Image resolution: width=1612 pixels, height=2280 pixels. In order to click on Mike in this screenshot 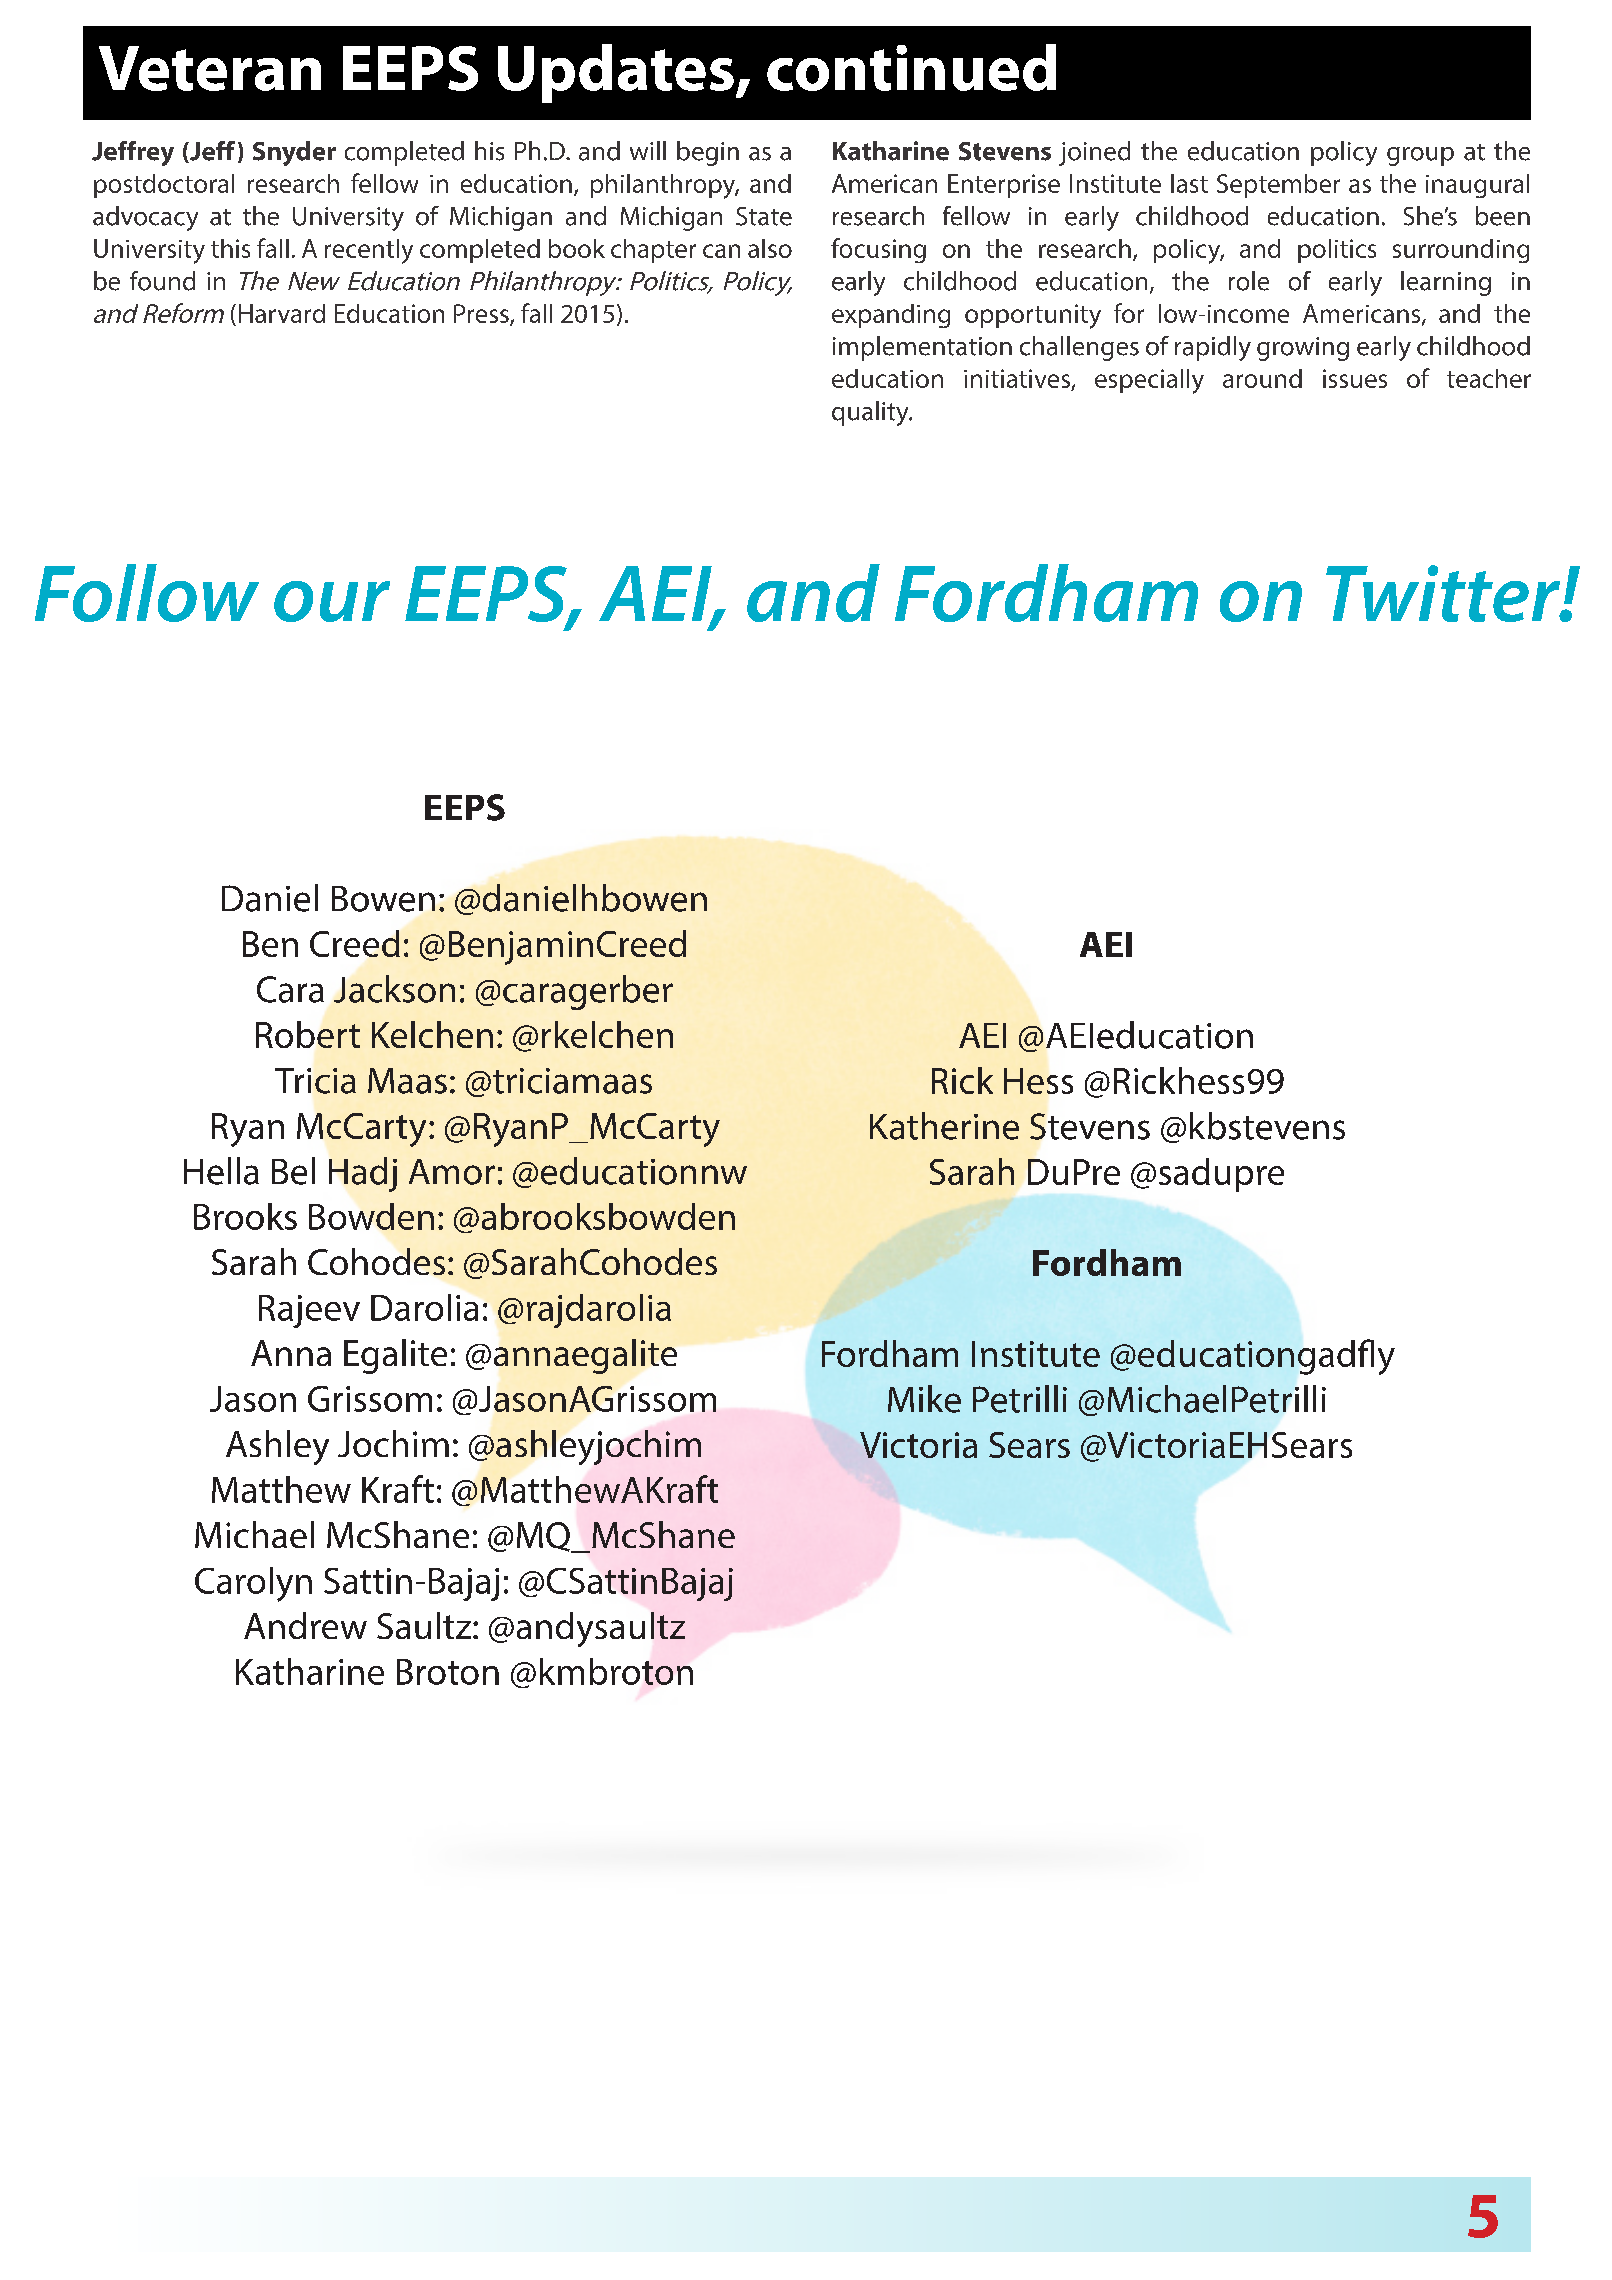, I will do `click(924, 1399)`.
